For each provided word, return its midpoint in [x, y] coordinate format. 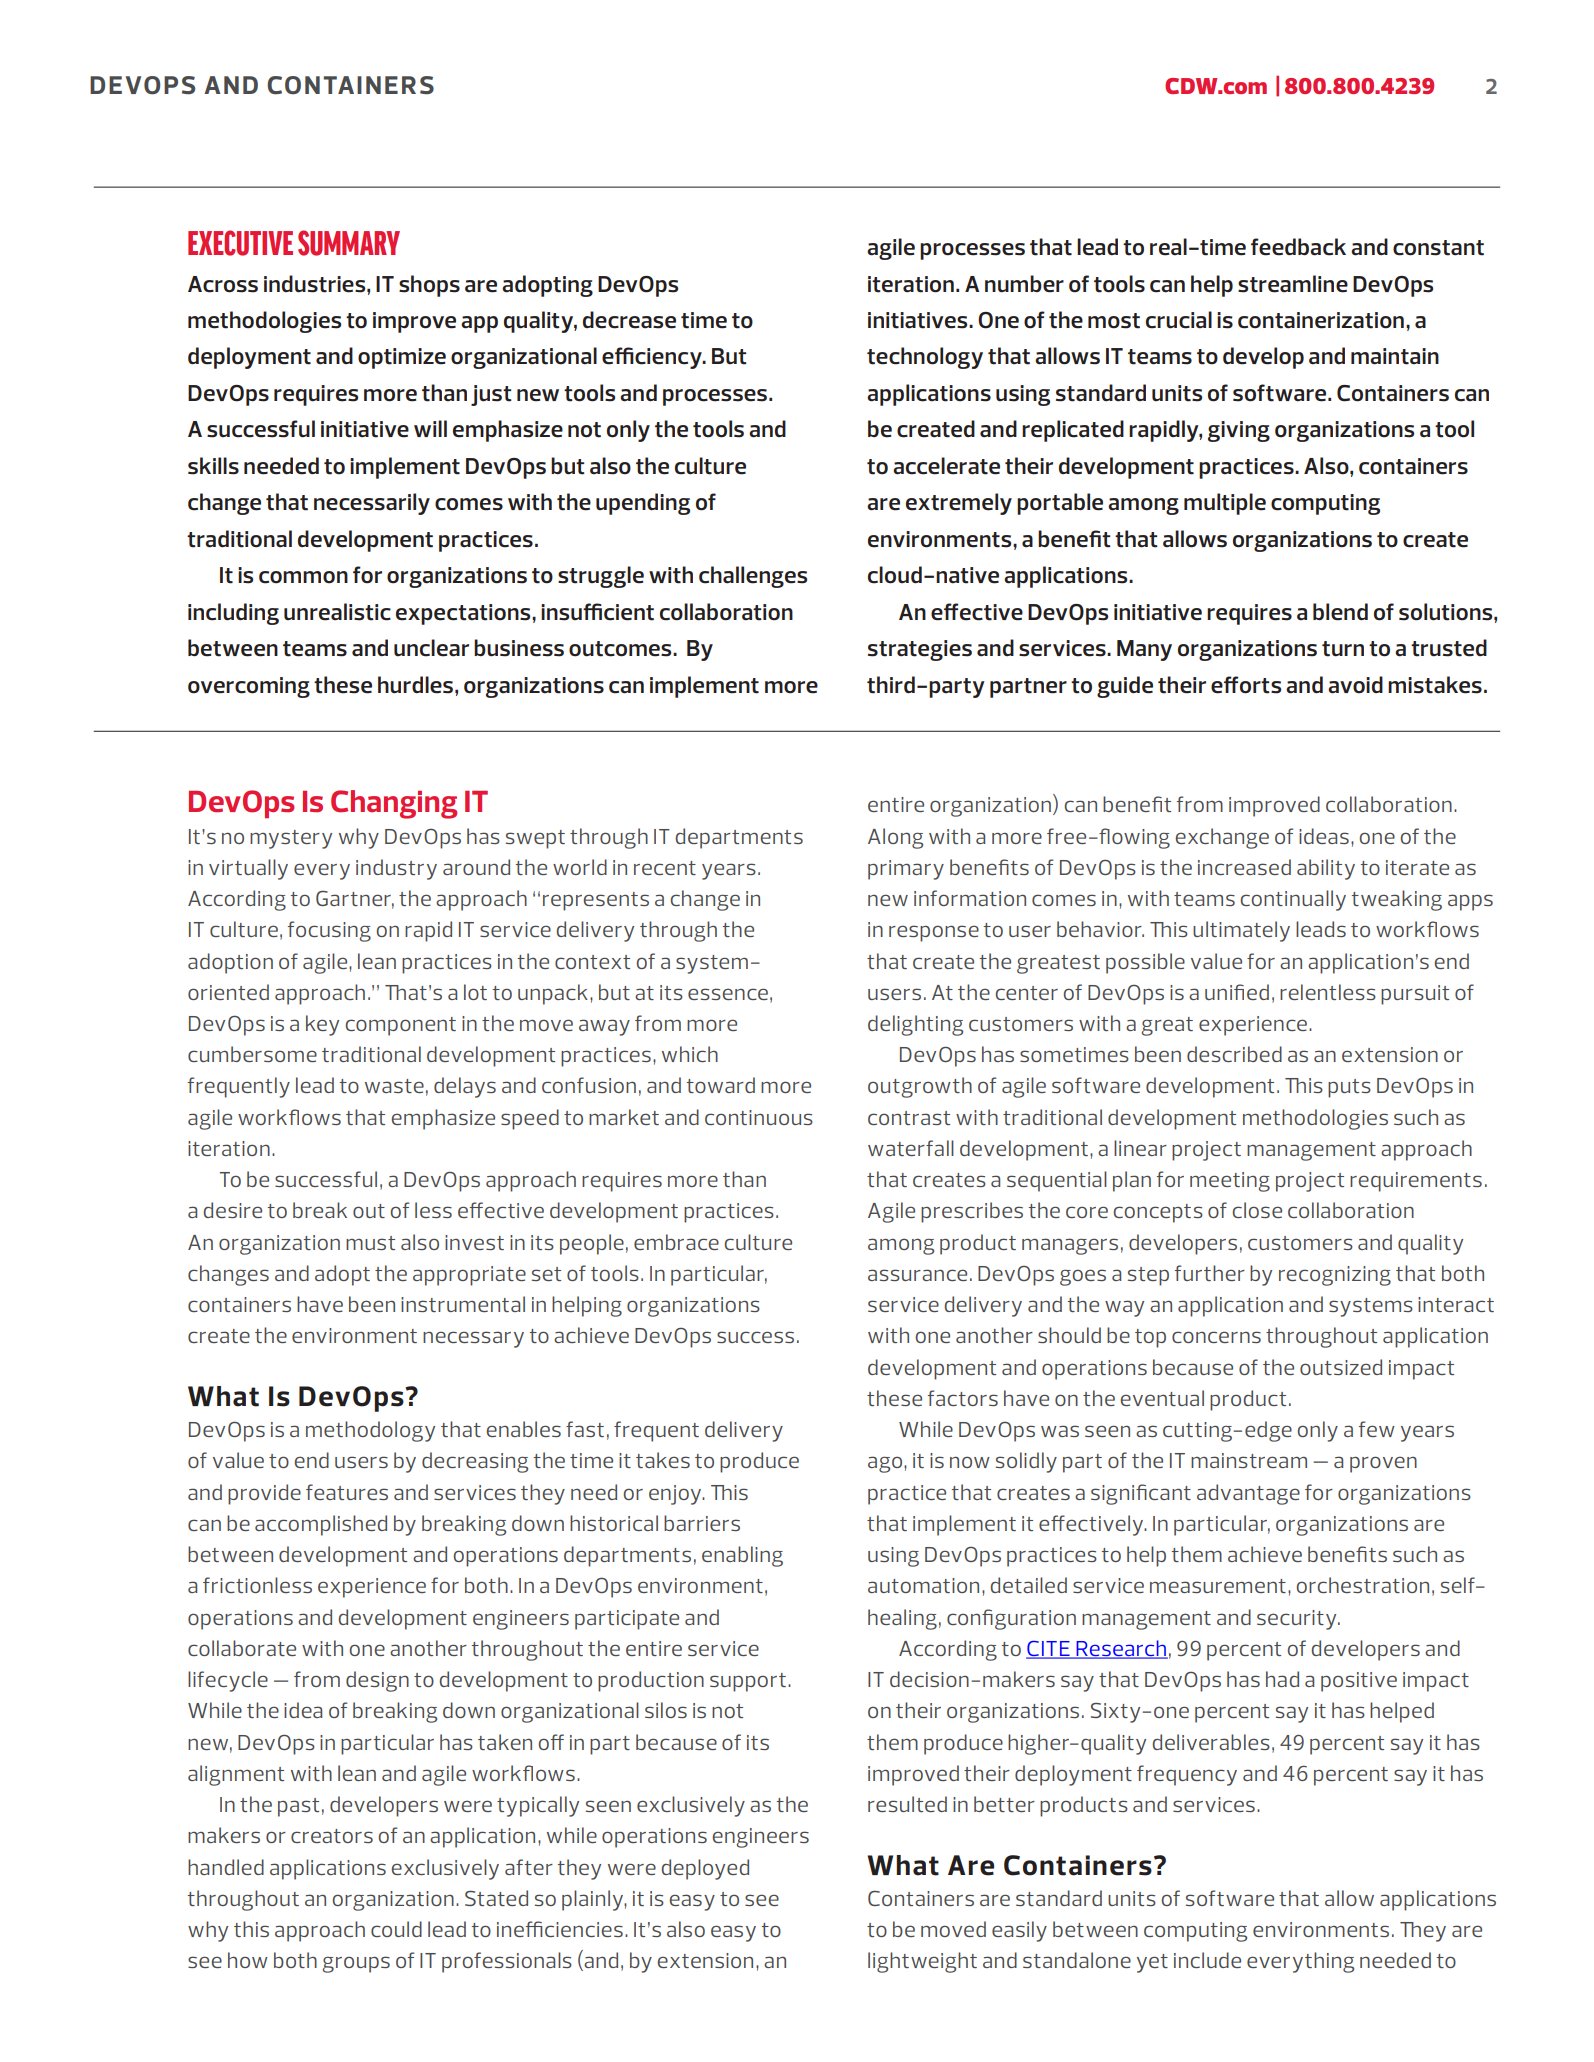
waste [394, 1086]
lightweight [922, 1962]
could [396, 1929]
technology [925, 358]
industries [316, 284]
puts [1349, 1088]
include [1207, 1960]
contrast [909, 1118]
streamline [1293, 284]
